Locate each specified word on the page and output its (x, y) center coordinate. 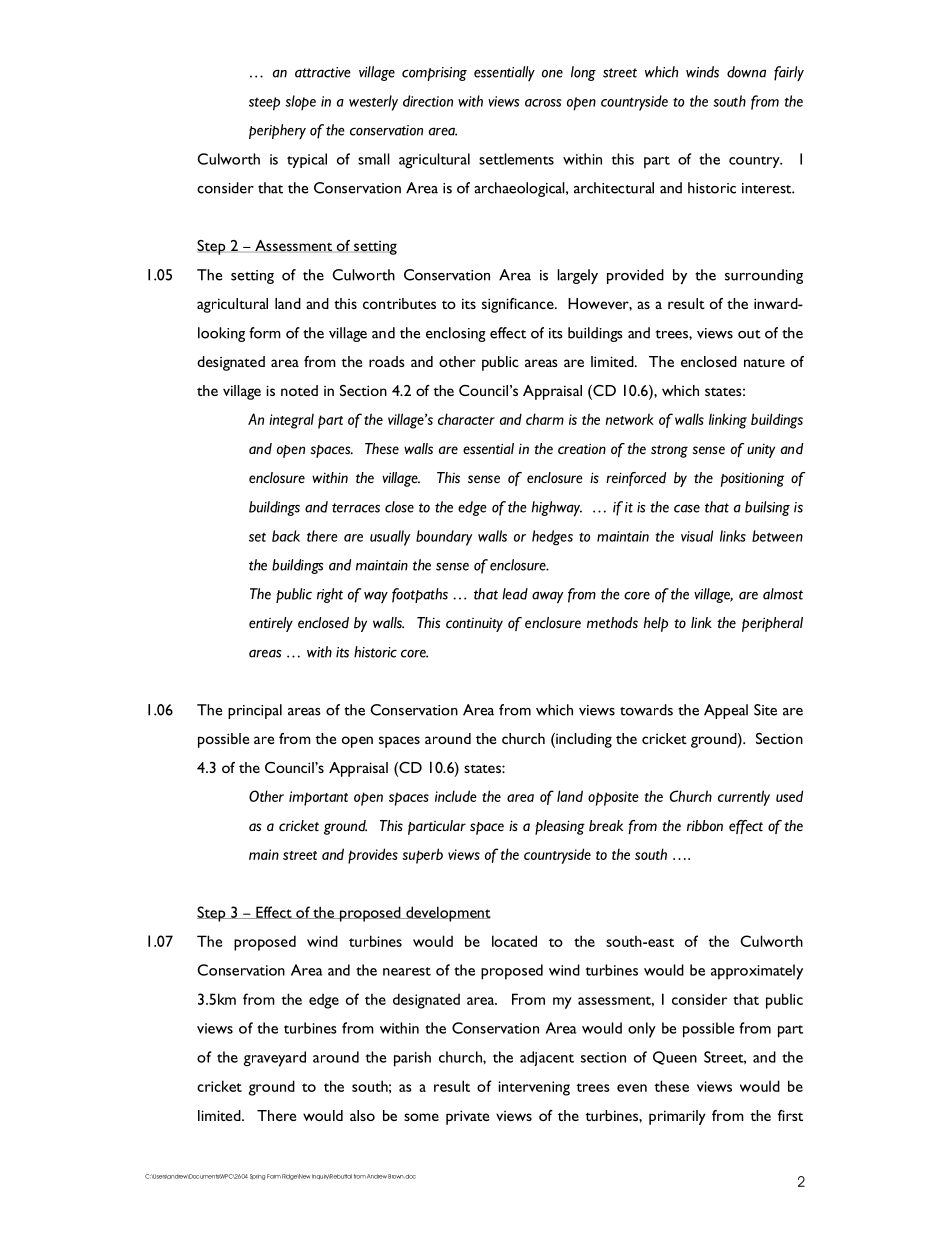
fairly (789, 74)
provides (373, 856)
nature (764, 363)
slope (300, 103)
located (514, 941)
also (362, 1115)
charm (545, 419)
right (330, 595)
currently (744, 798)
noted (299, 390)
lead (515, 594)
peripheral (772, 624)
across (543, 103)
